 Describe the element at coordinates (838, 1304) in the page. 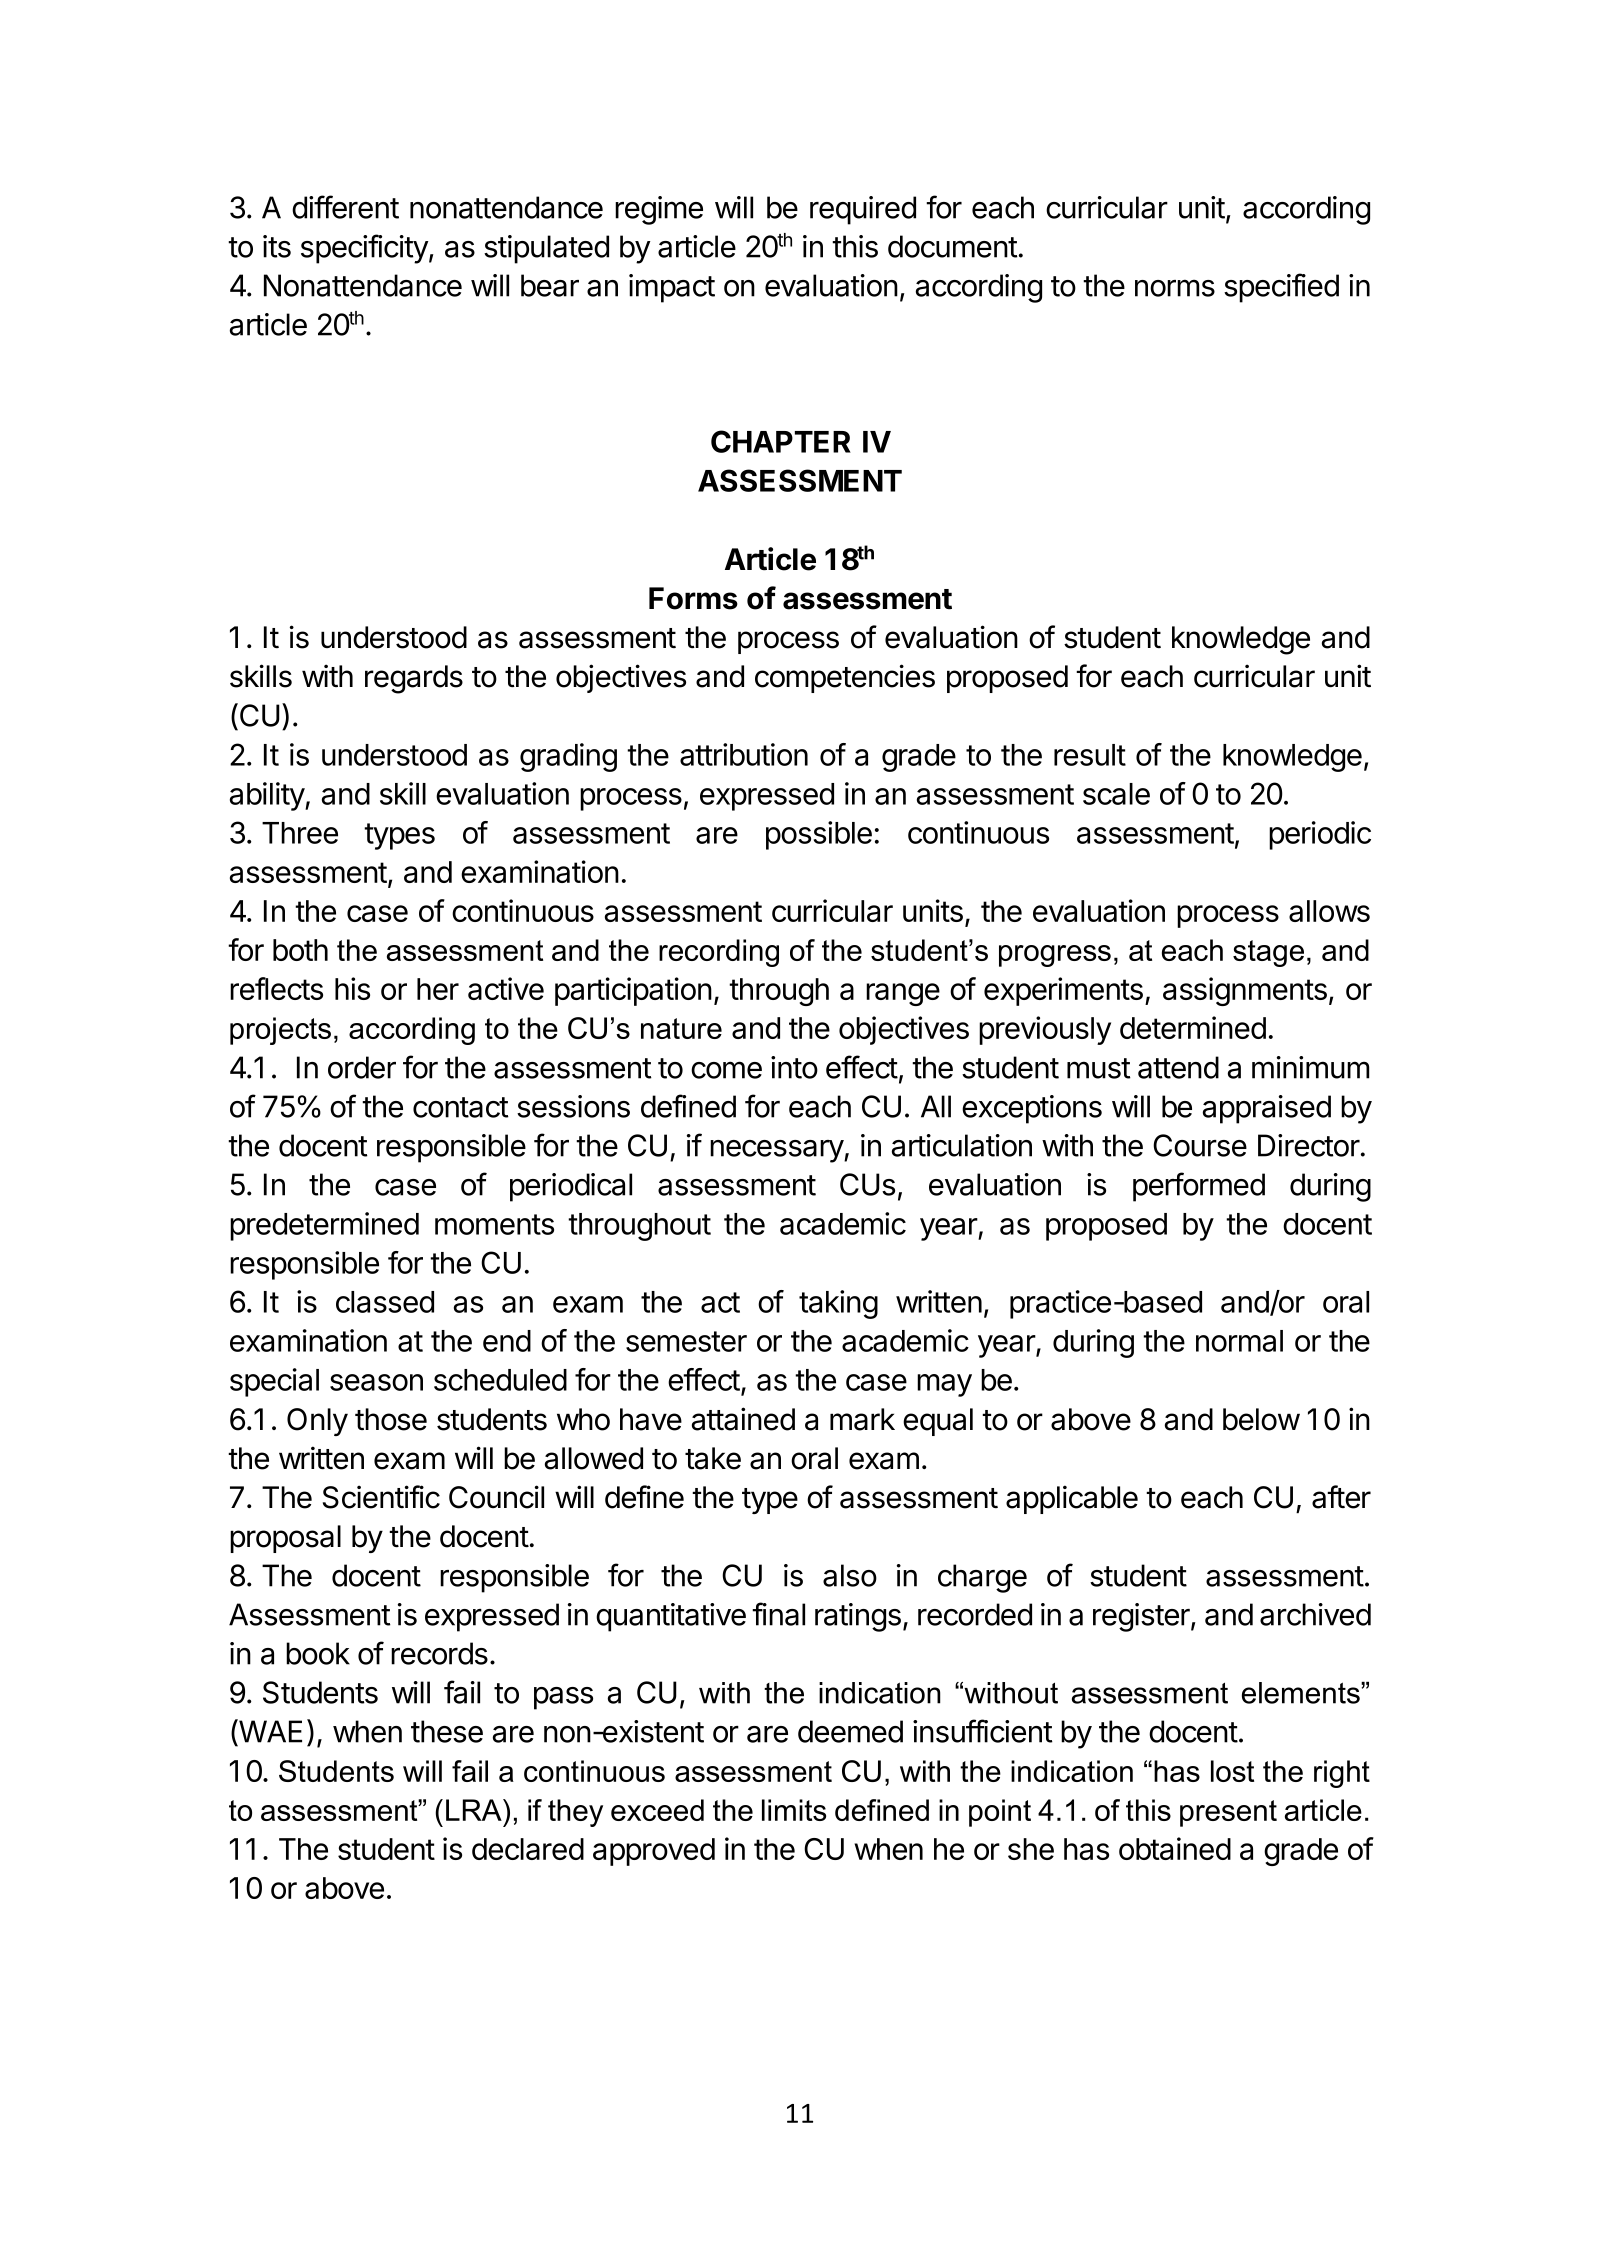

I see `taking` at that location.
